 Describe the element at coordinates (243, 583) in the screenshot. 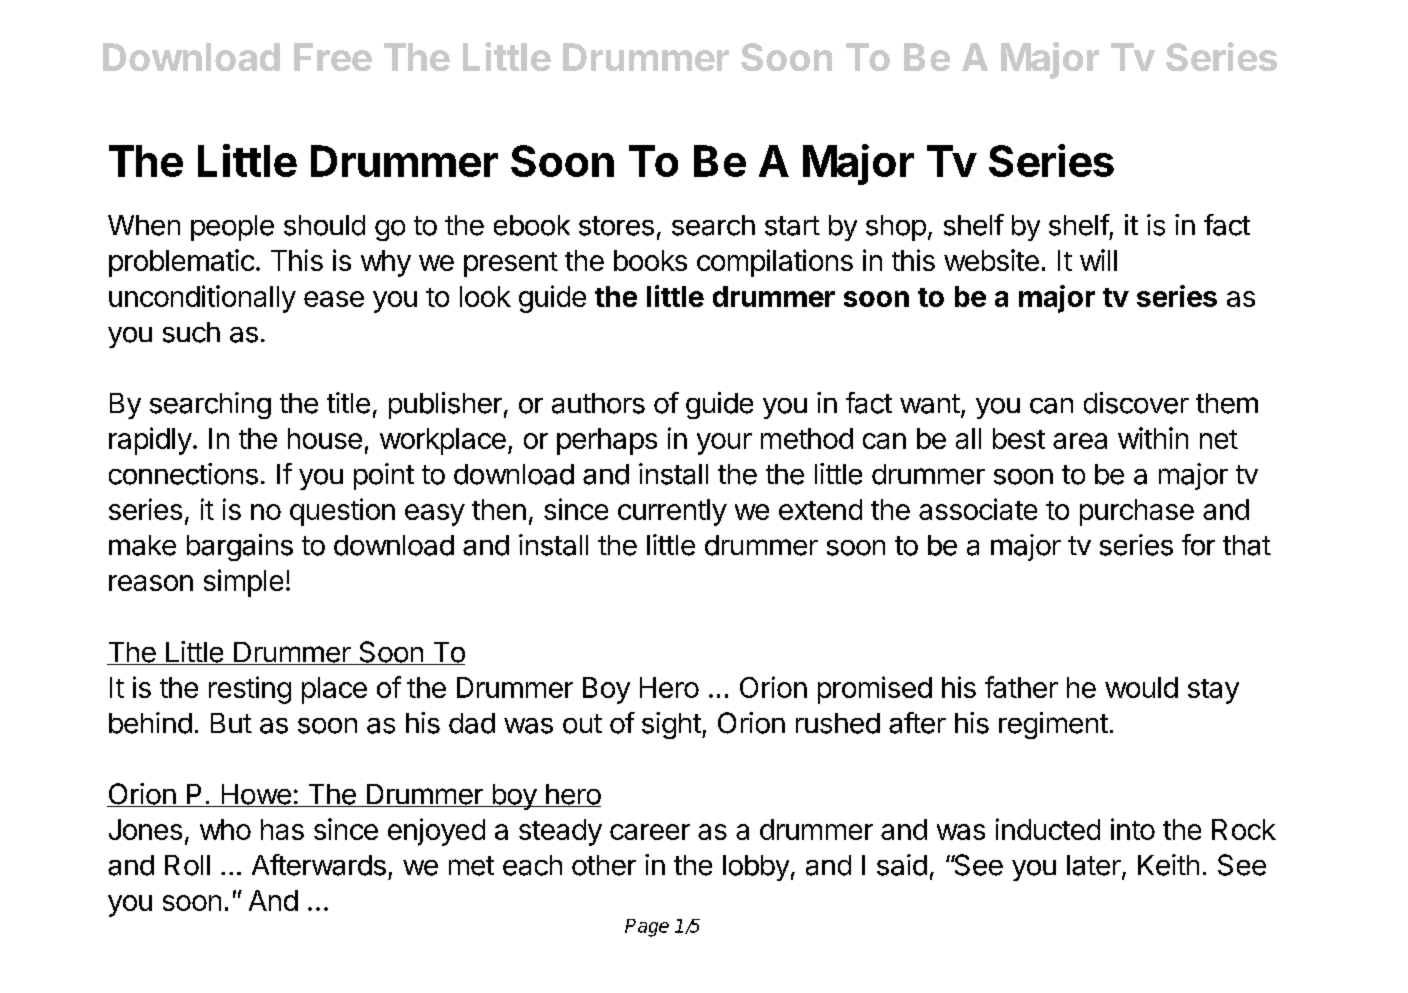

I see `simple` at that location.
